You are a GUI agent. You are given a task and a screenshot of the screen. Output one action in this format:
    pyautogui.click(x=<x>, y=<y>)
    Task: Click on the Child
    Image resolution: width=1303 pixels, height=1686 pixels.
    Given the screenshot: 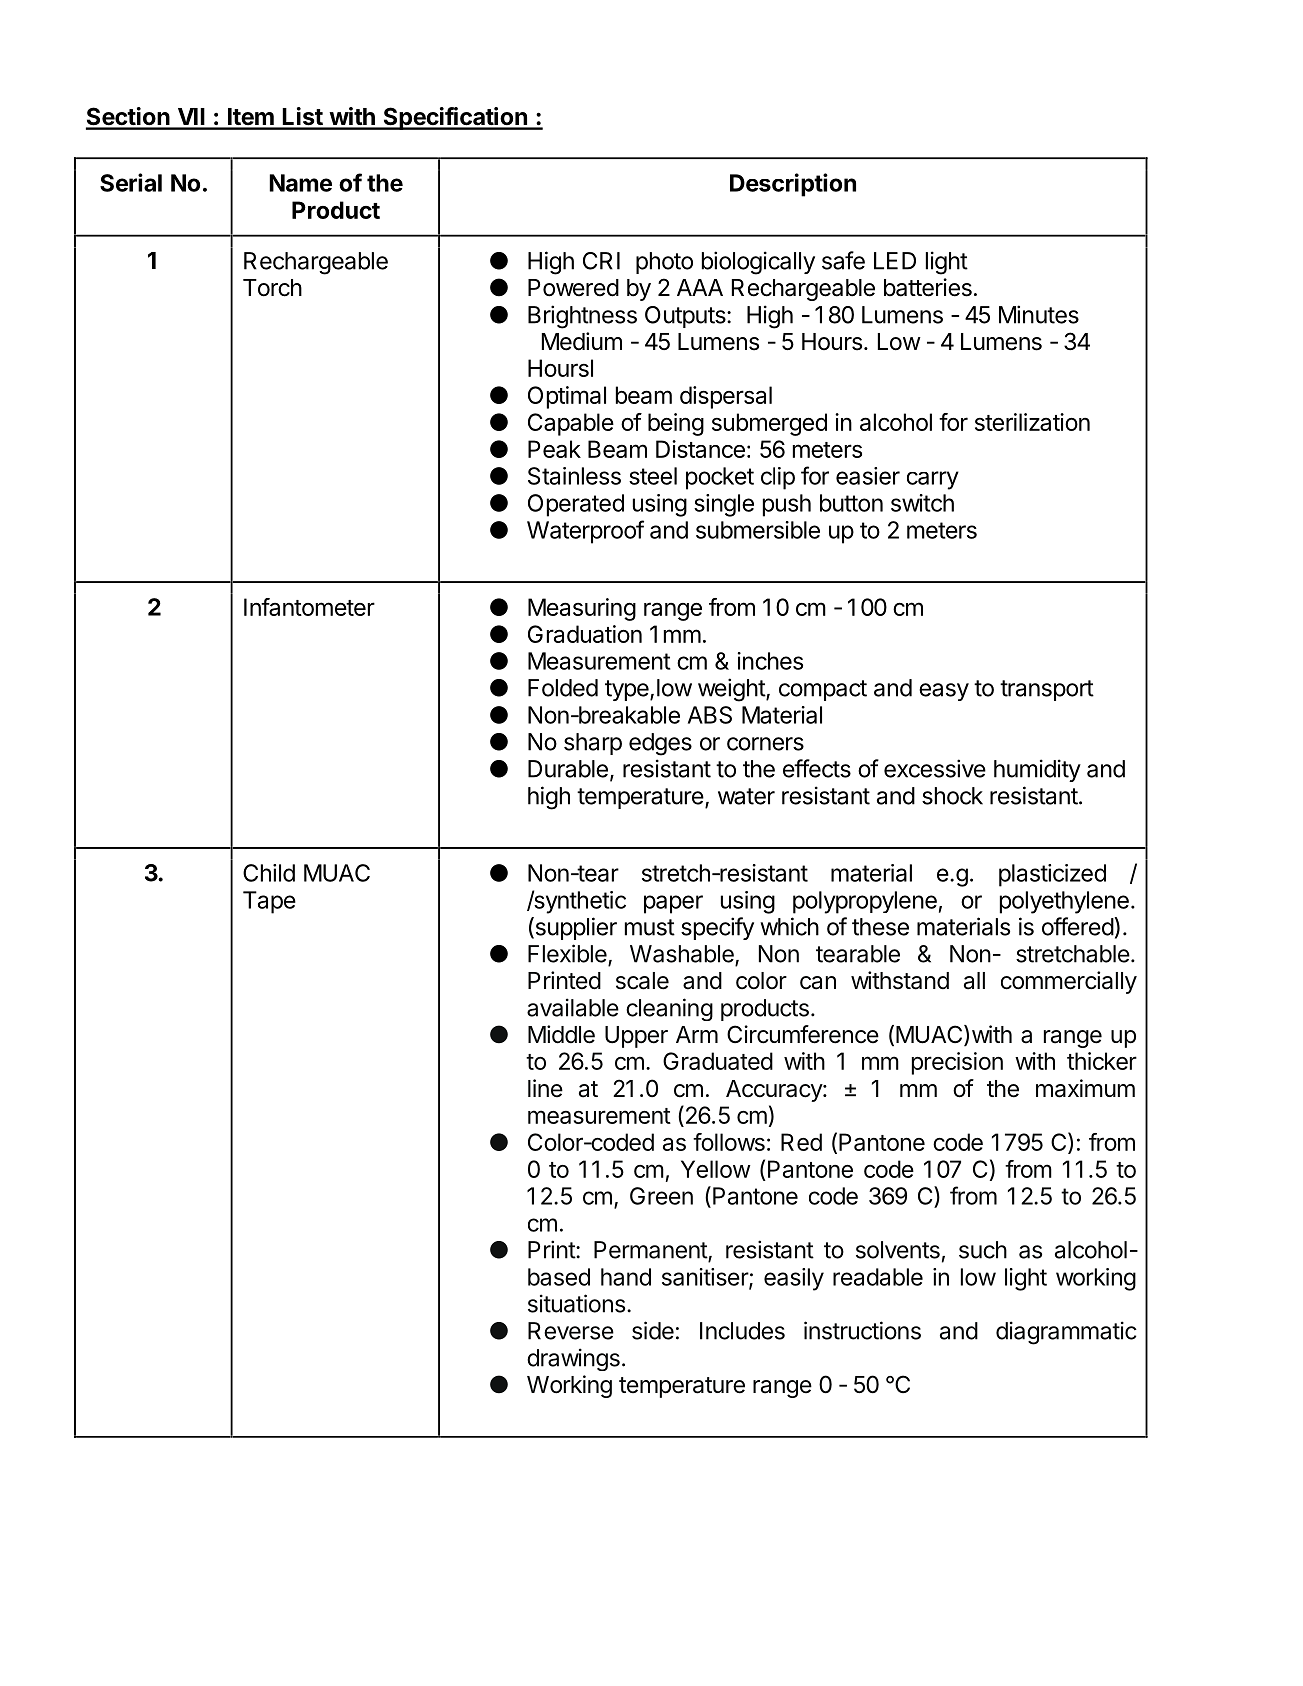 What is the action you would take?
    pyautogui.click(x=269, y=873)
